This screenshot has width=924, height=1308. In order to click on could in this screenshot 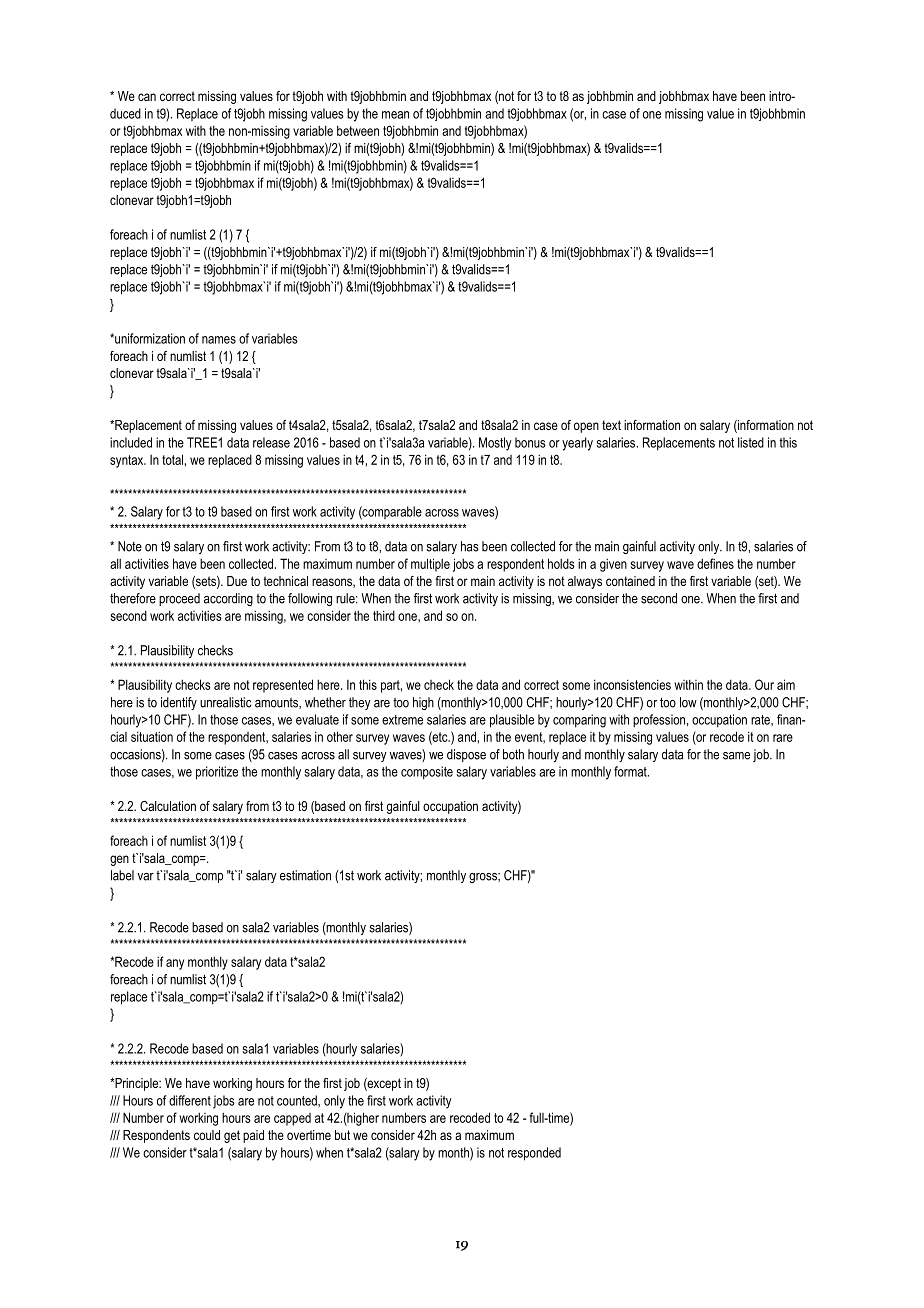, I will do `click(207, 1135)`.
